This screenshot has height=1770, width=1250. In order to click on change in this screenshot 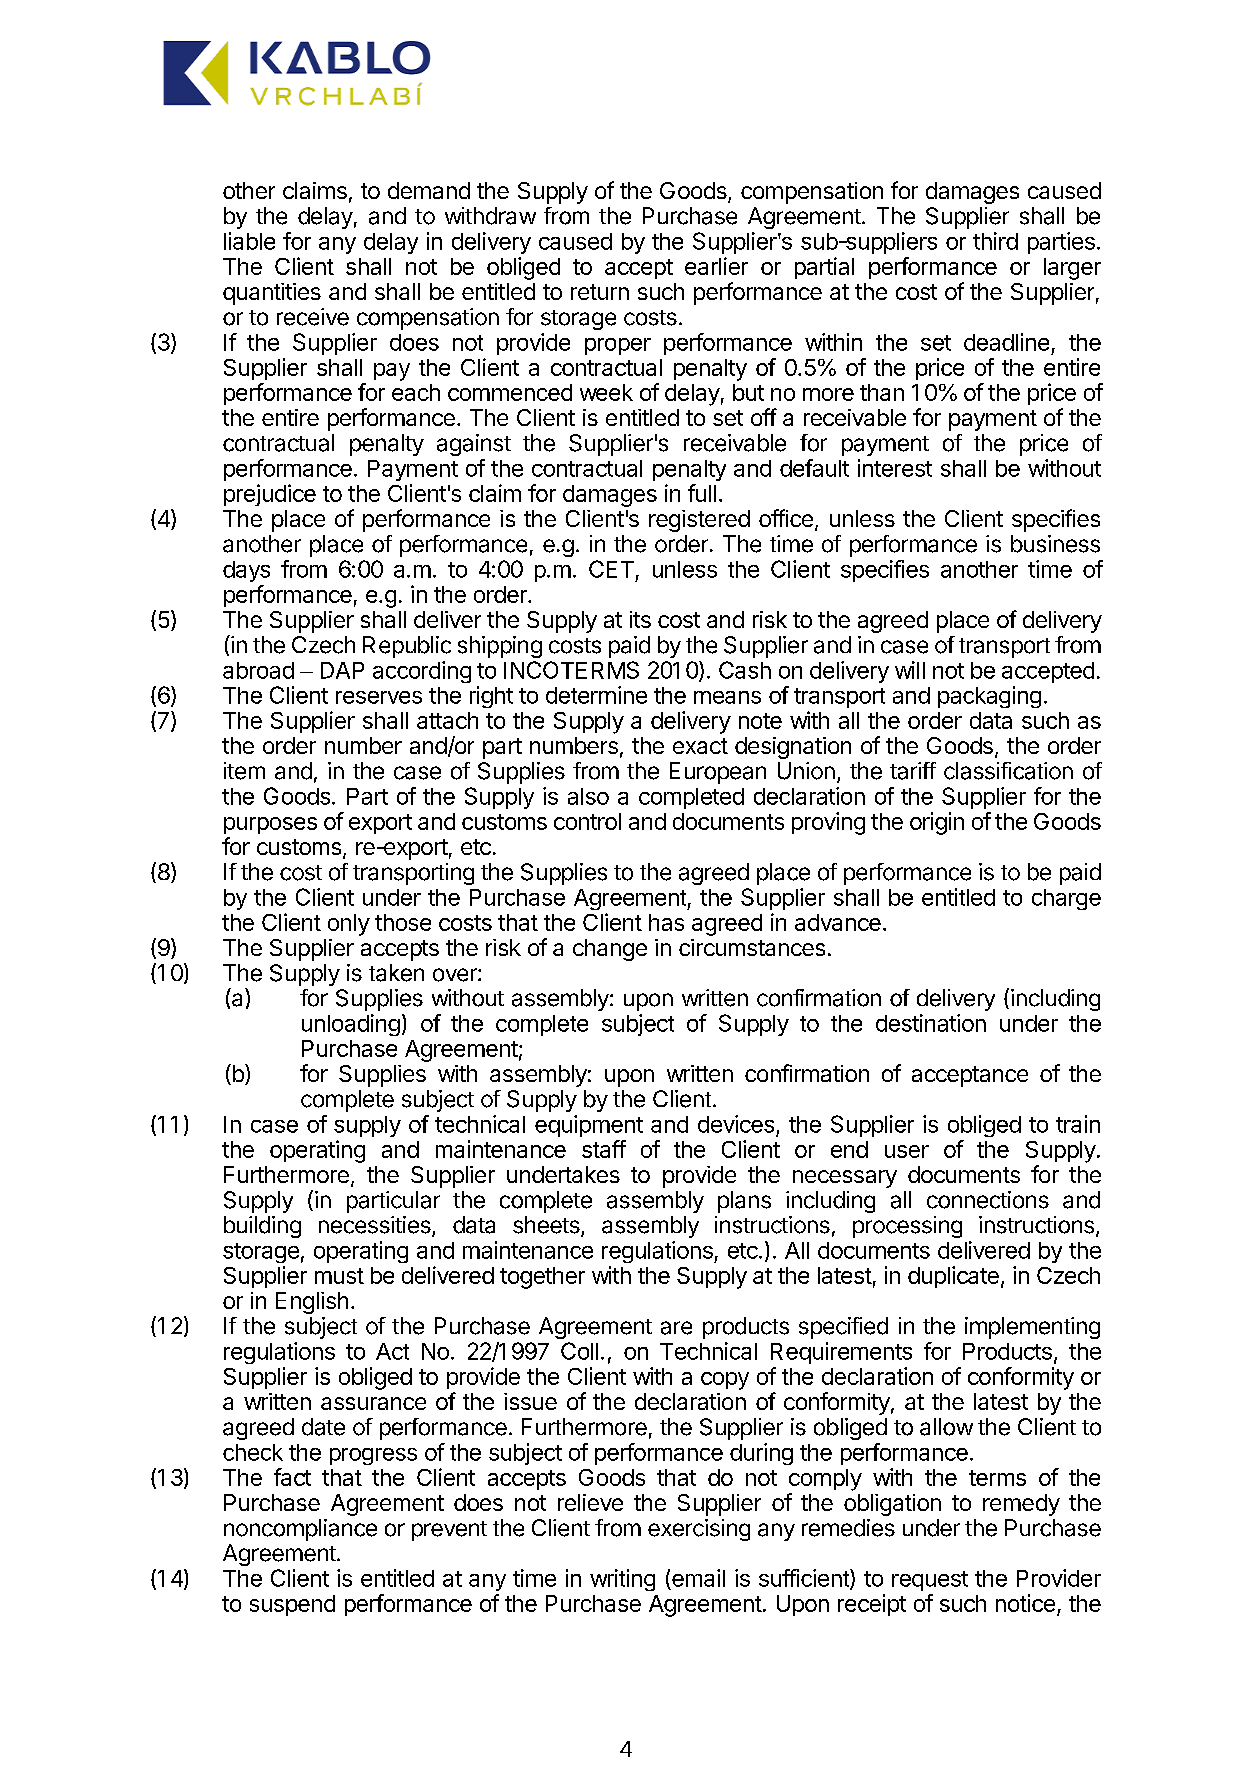, I will do `click(610, 950)`.
